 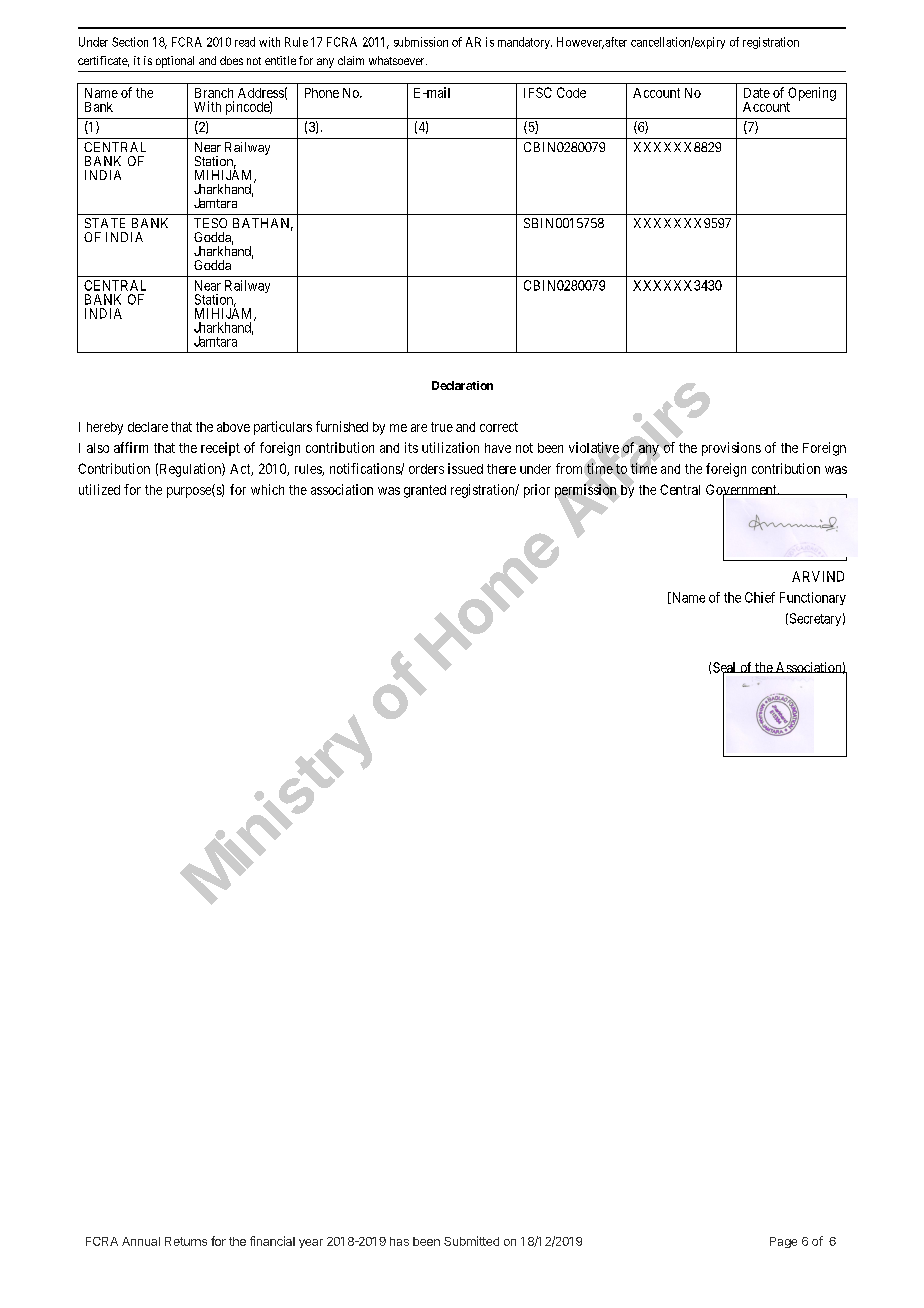 What do you see at coordinates (731, 449) in the image?
I see `provisions` at bounding box center [731, 449].
